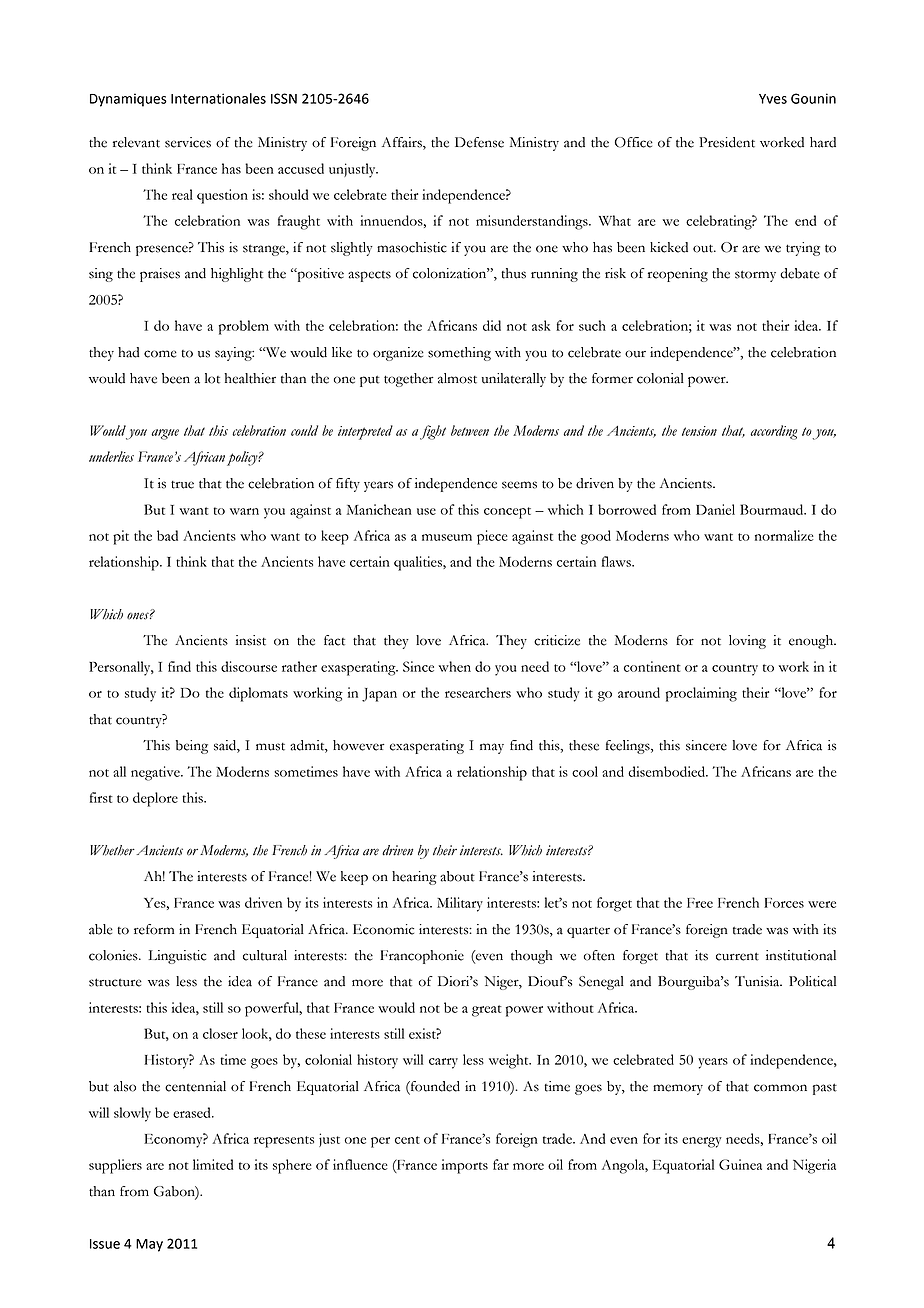 This page has height=1308, width=924. I want to click on President, so click(727, 142).
